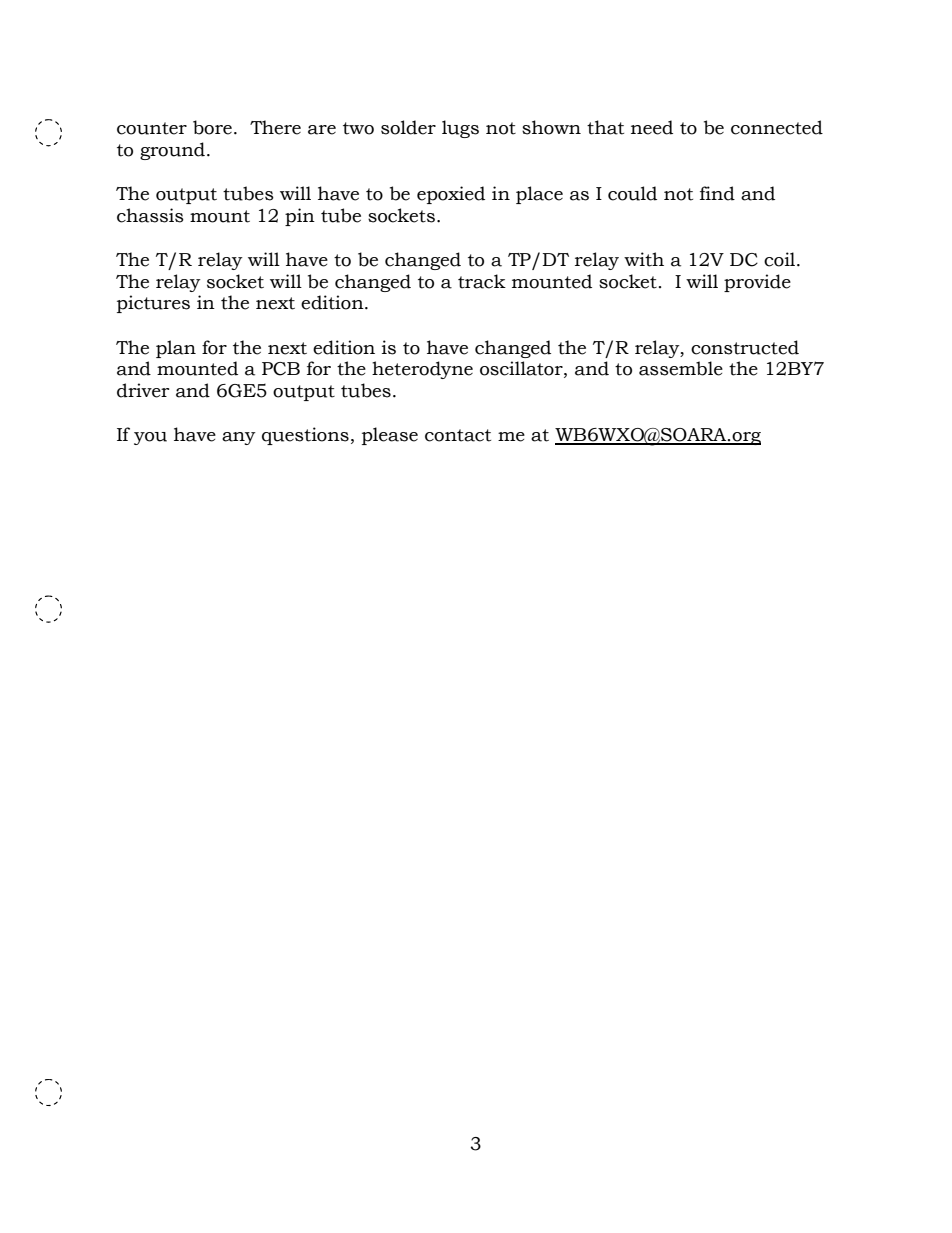 Image resolution: width=952 pixels, height=1233 pixels. Describe the element at coordinates (539, 195) in the screenshot. I see `place` at that location.
